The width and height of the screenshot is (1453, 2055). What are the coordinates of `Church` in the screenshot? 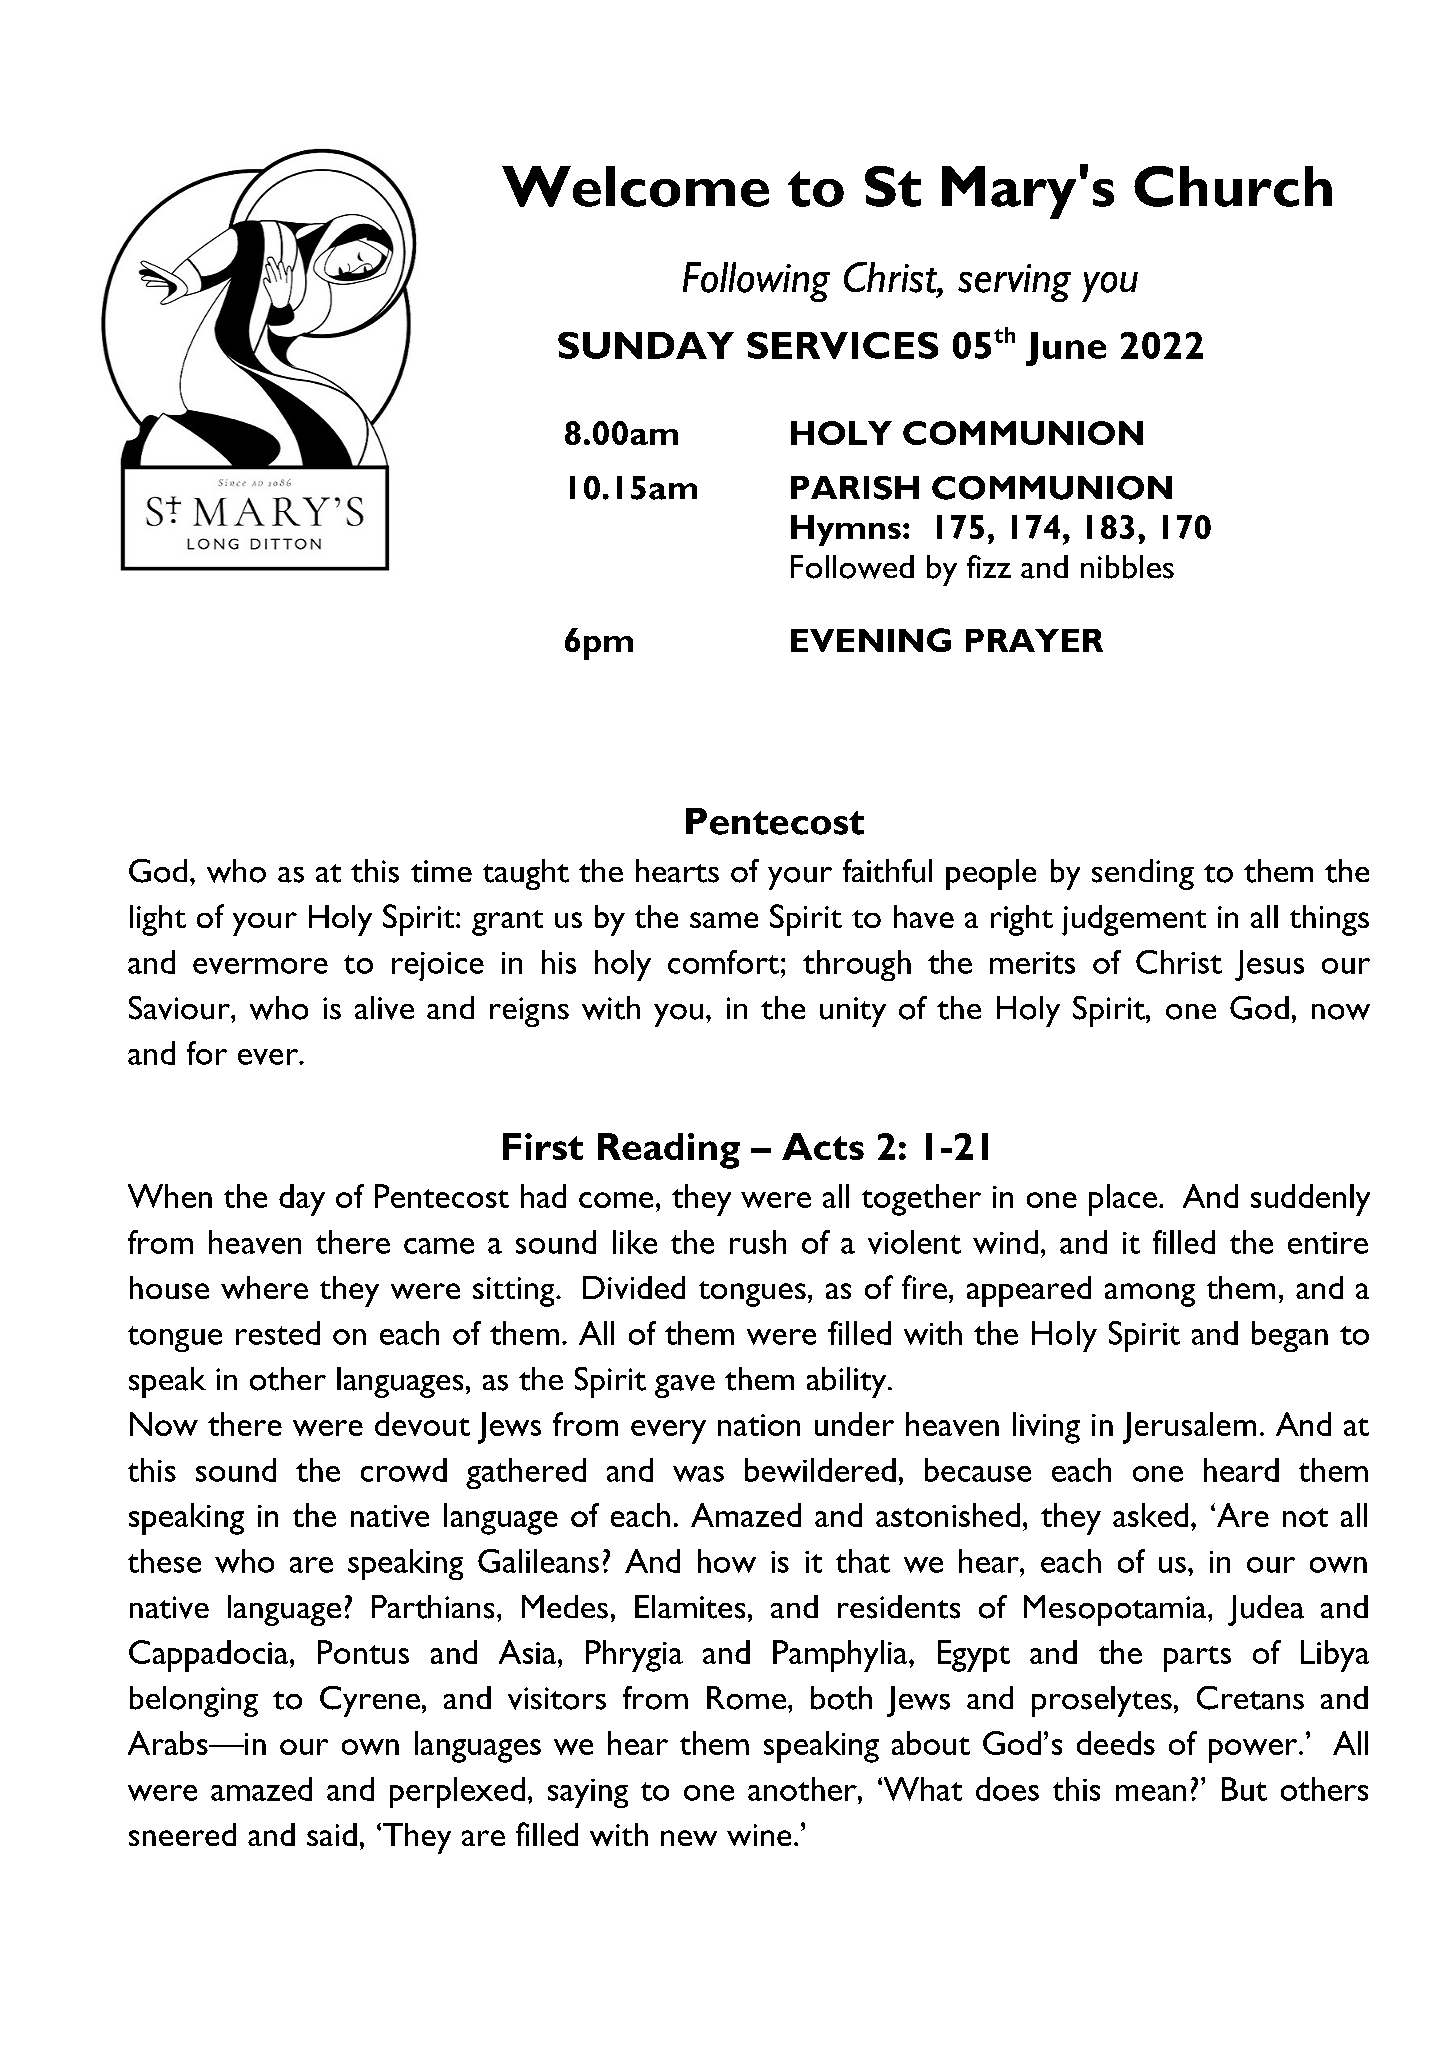 It's located at (1233, 186).
